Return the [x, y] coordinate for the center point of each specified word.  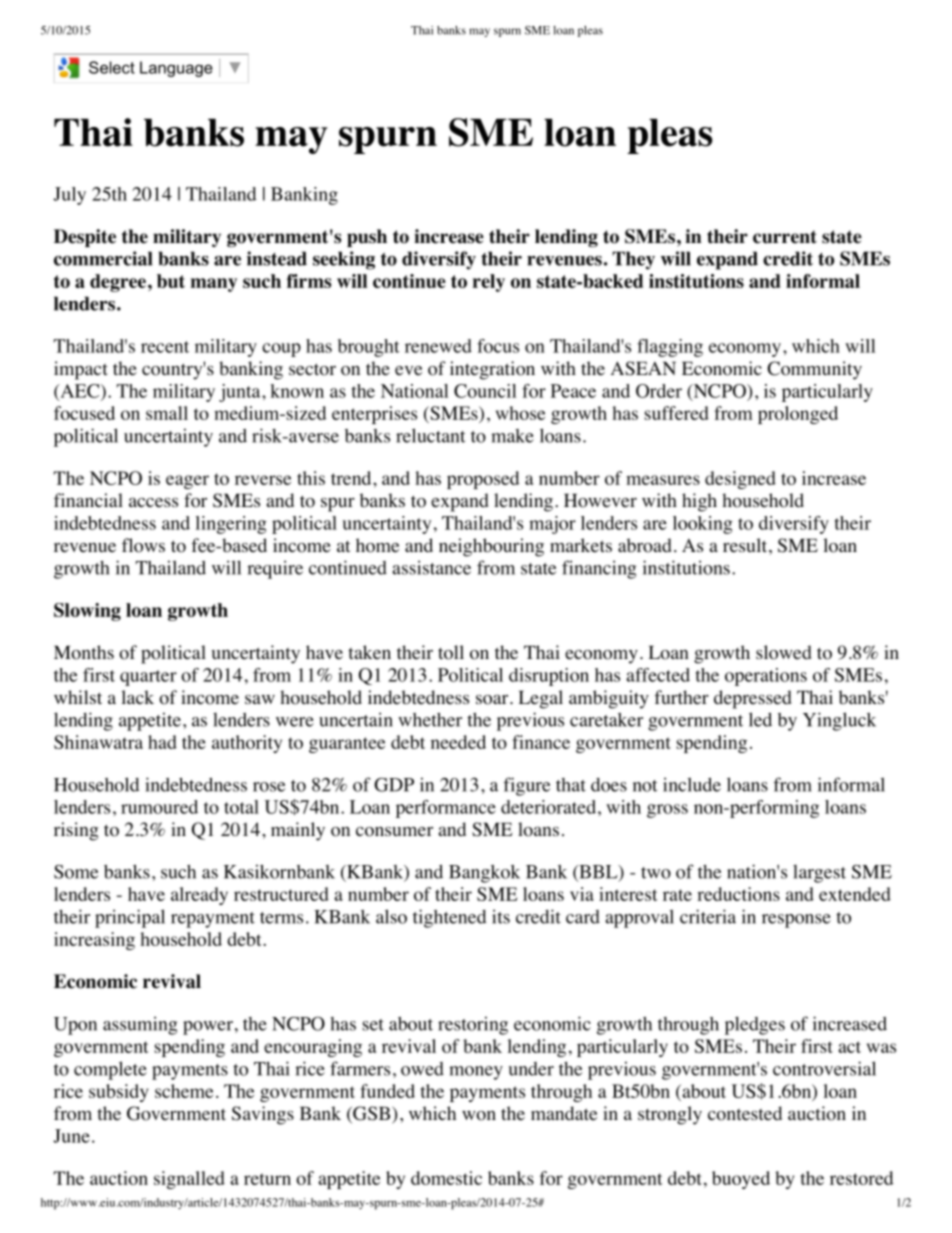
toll [451, 652]
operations [766, 677]
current [785, 237]
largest [819, 874]
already [199, 896]
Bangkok [484, 874]
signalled [189, 1180]
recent [165, 347]
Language [176, 69]
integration [492, 370]
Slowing [87, 612]
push [367, 238]
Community [814, 370]
